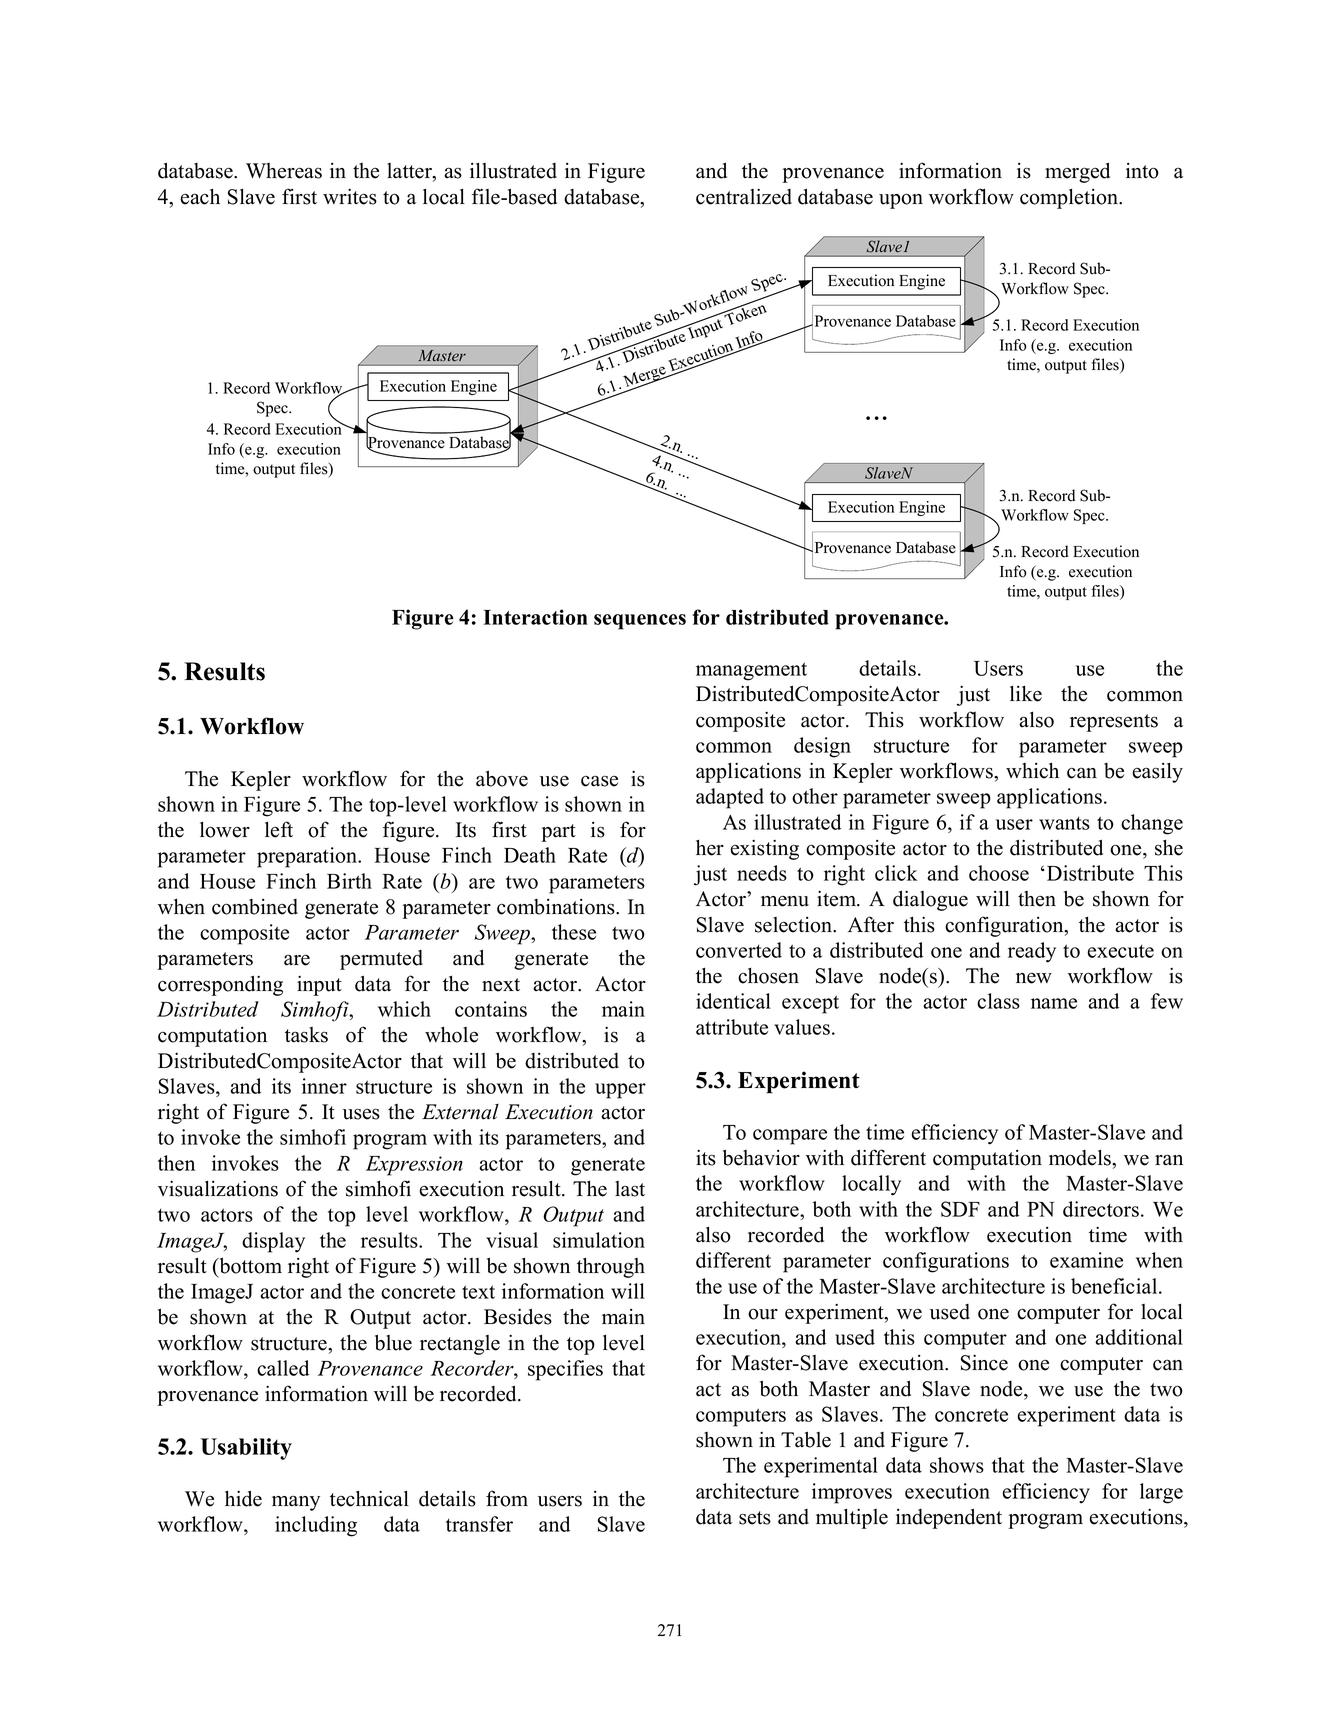 The width and height of the image is (1341, 1735). What do you see at coordinates (350, 196) in the image?
I see `writes` at bounding box center [350, 196].
